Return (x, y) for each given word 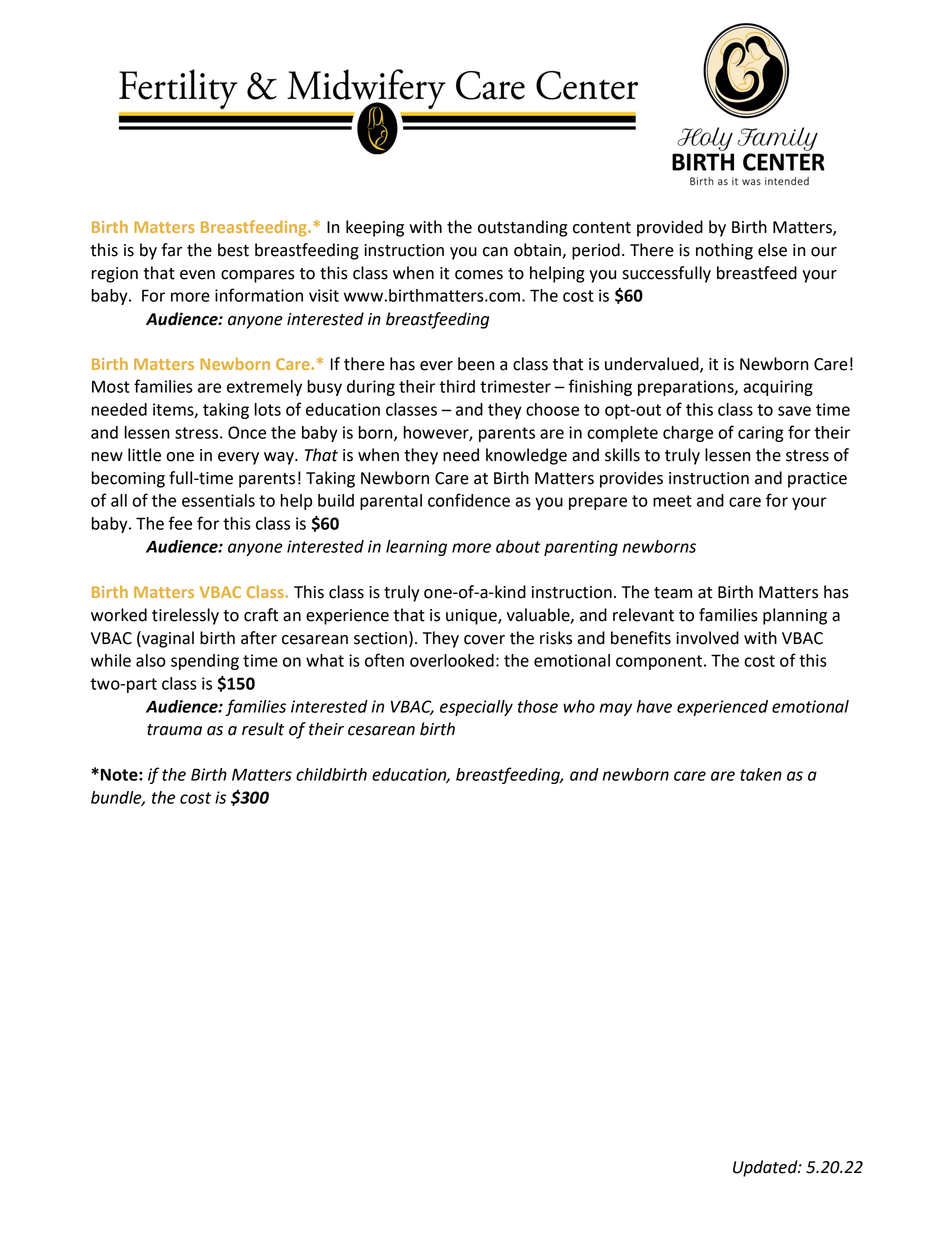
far (172, 250)
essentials (218, 500)
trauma (174, 730)
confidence (469, 500)
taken (761, 774)
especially (476, 708)
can (495, 252)
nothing (724, 251)
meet (672, 501)
